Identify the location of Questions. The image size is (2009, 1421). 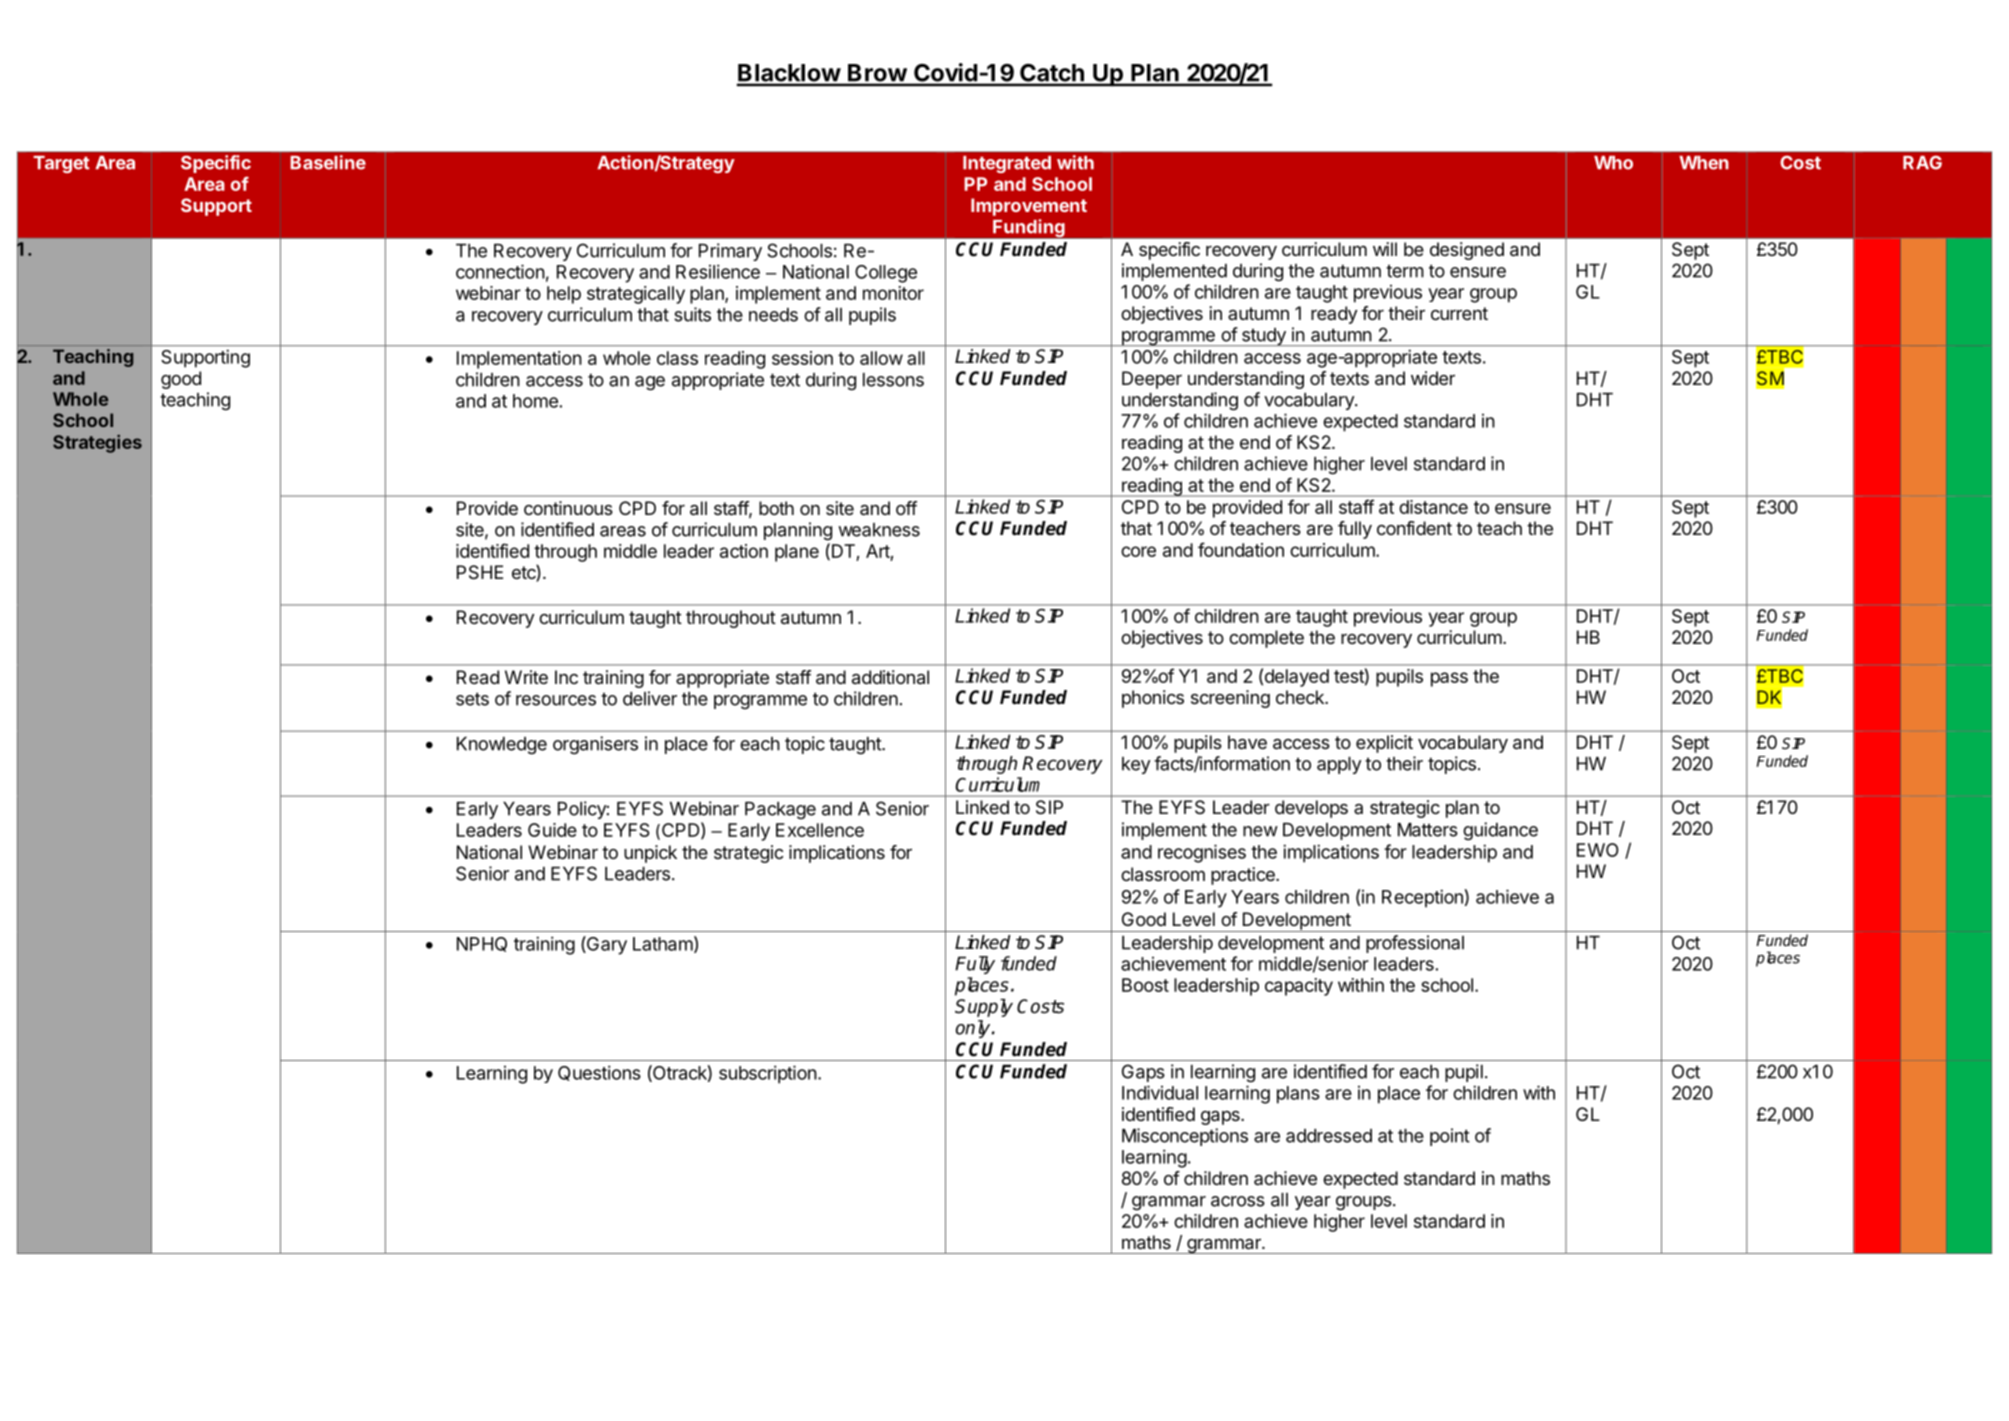
(599, 1073).
